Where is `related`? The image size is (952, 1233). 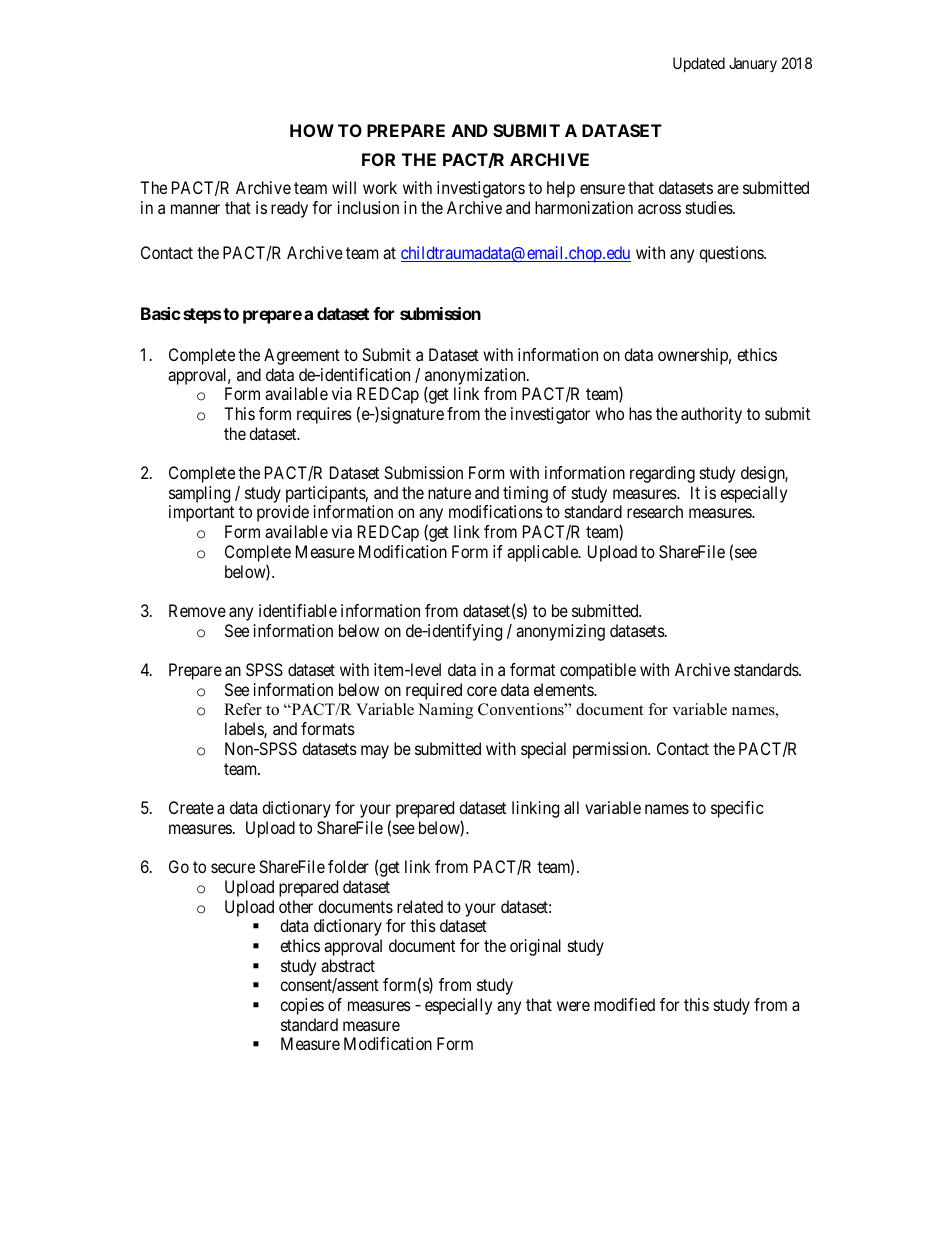
related is located at coordinates (420, 906).
